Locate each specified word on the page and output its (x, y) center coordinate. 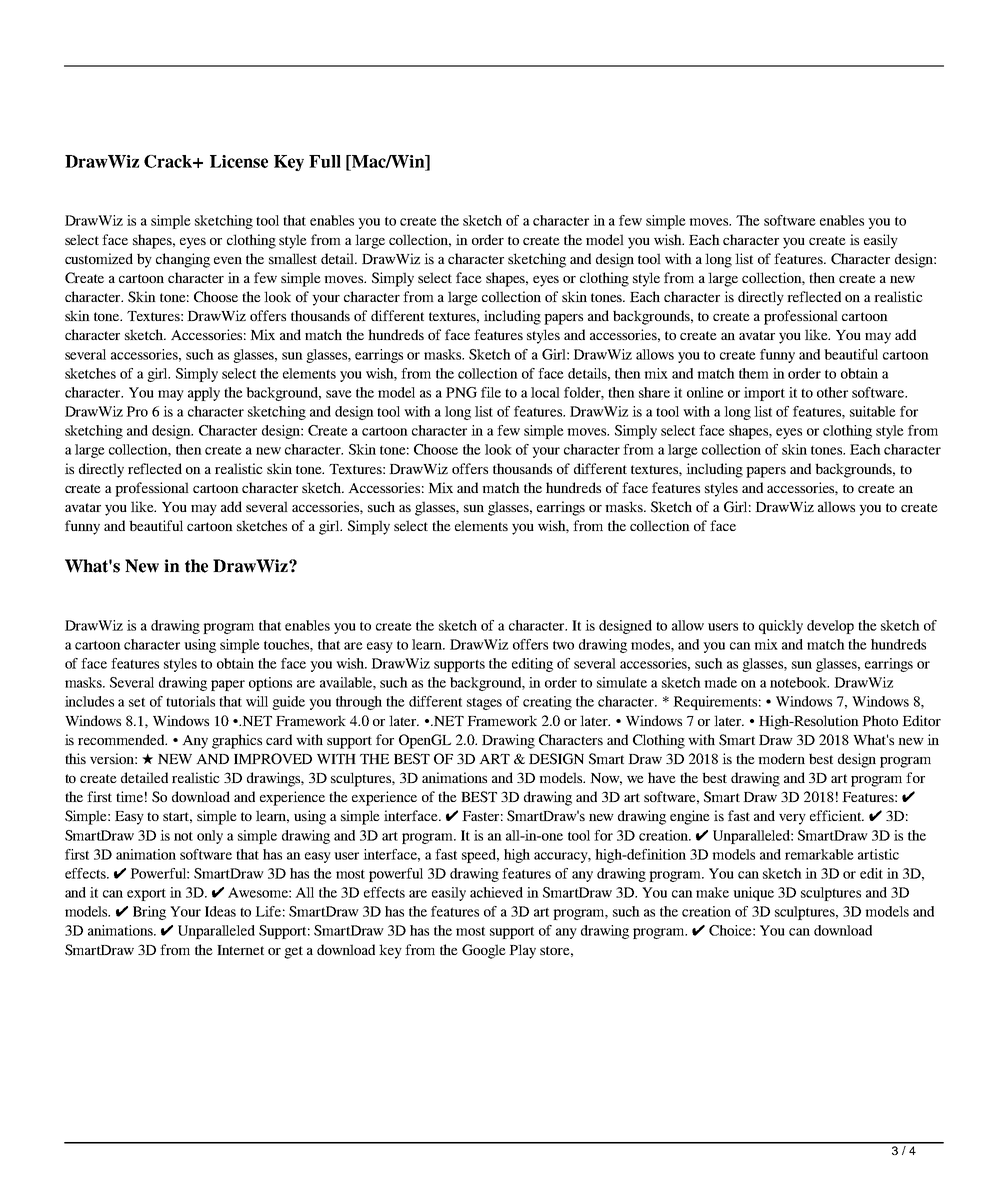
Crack (169, 161)
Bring (149, 913)
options (270, 684)
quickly (781, 627)
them (754, 373)
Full (325, 161)
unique (753, 894)
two (563, 645)
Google (484, 951)
